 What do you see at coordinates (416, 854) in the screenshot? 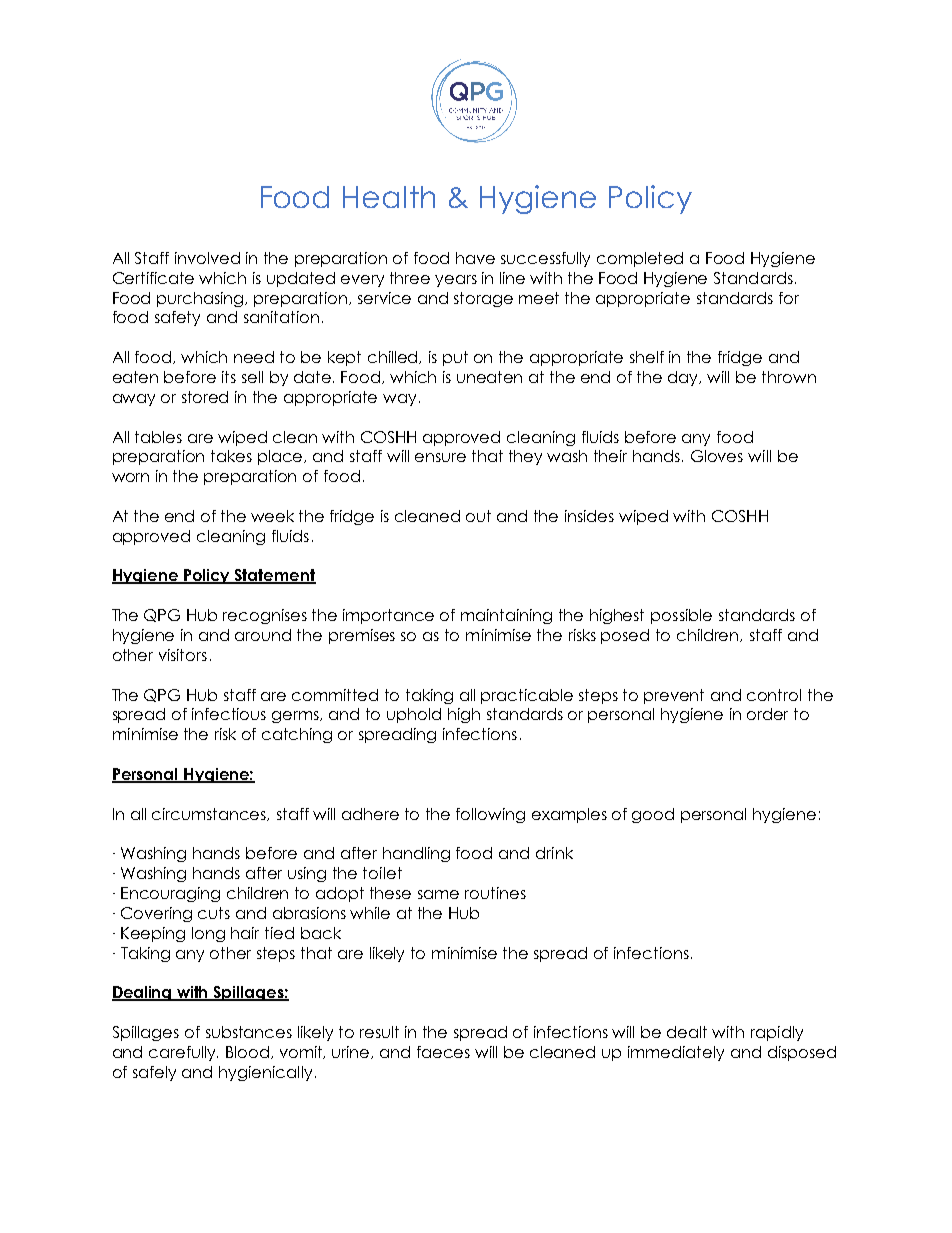
I see `handling` at bounding box center [416, 854].
